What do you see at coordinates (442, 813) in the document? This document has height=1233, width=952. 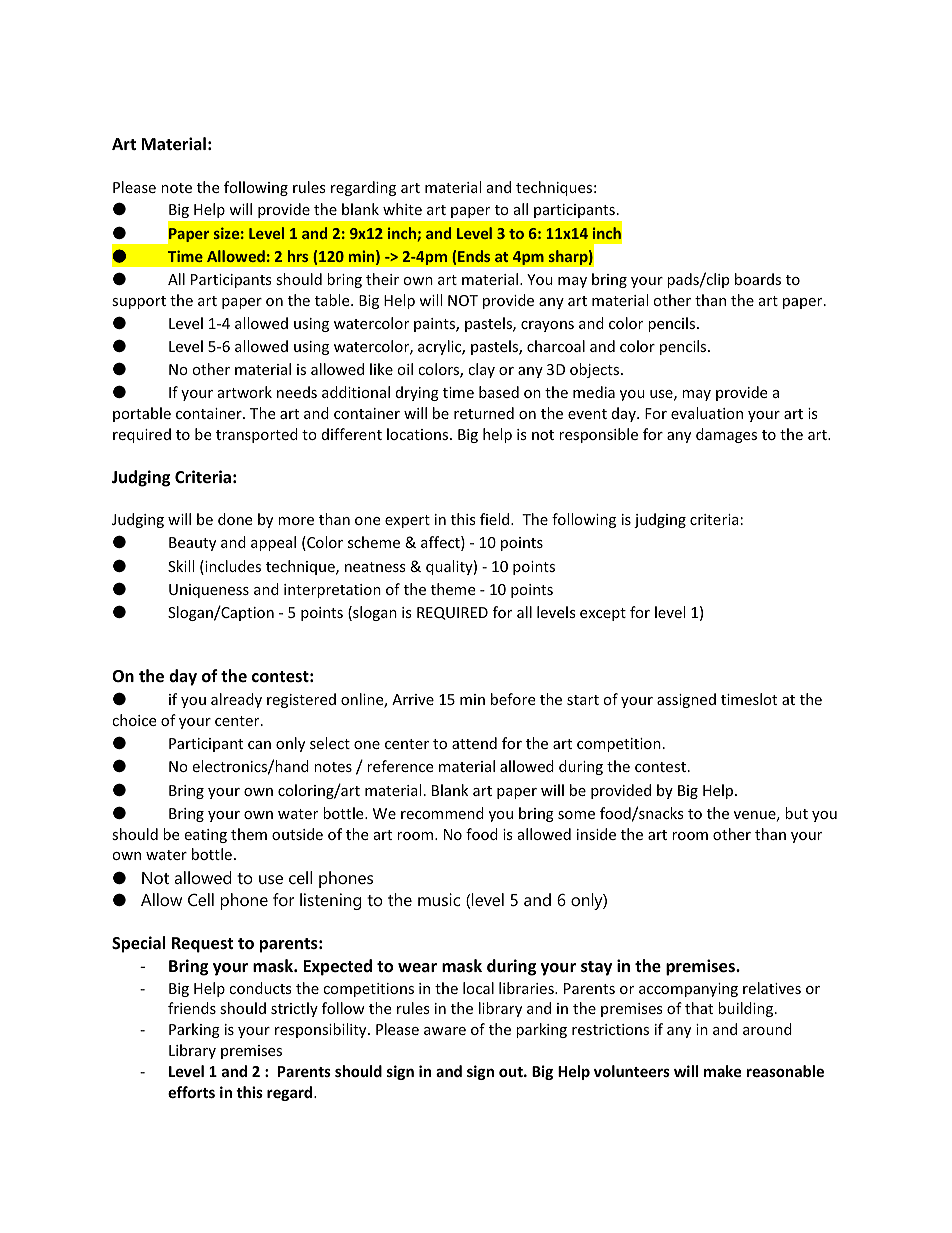 I see `recommend` at bounding box center [442, 813].
